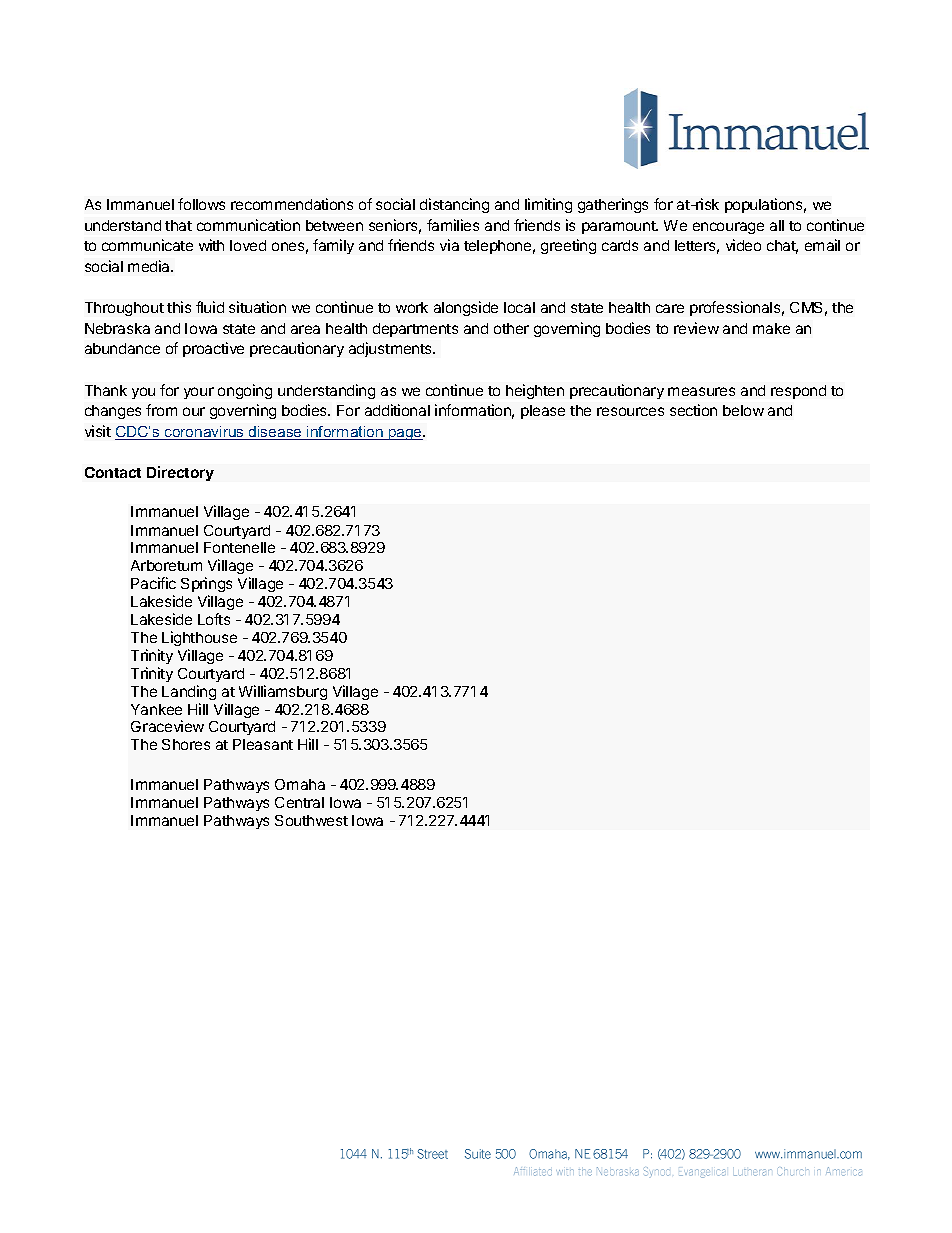 This document has width=952, height=1233. What do you see at coordinates (178, 225) in the document?
I see `that` at bounding box center [178, 225].
